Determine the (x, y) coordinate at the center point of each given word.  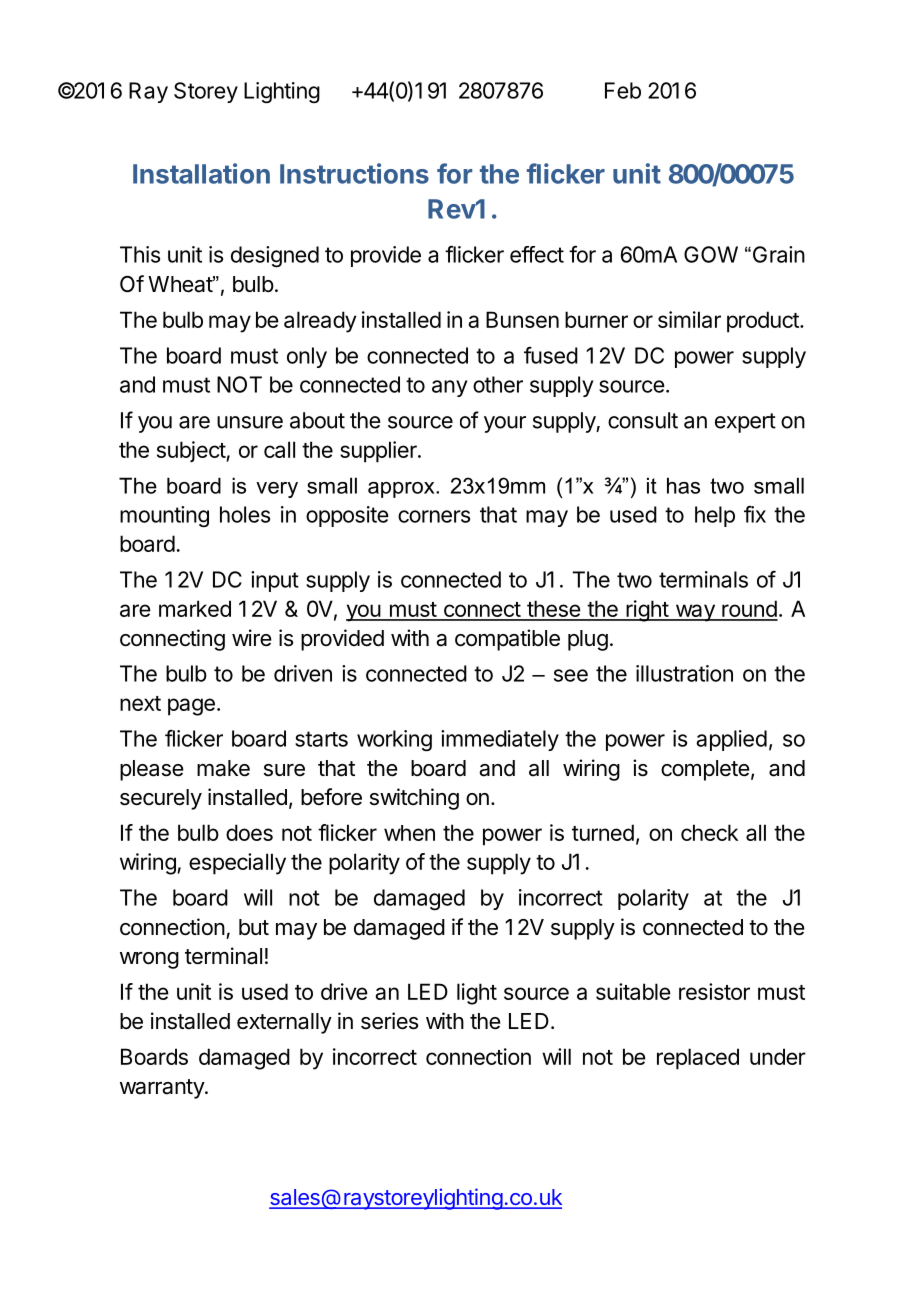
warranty (163, 1089)
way (695, 613)
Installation (201, 173)
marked (195, 608)
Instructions (354, 173)
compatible (507, 640)
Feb (623, 90)
